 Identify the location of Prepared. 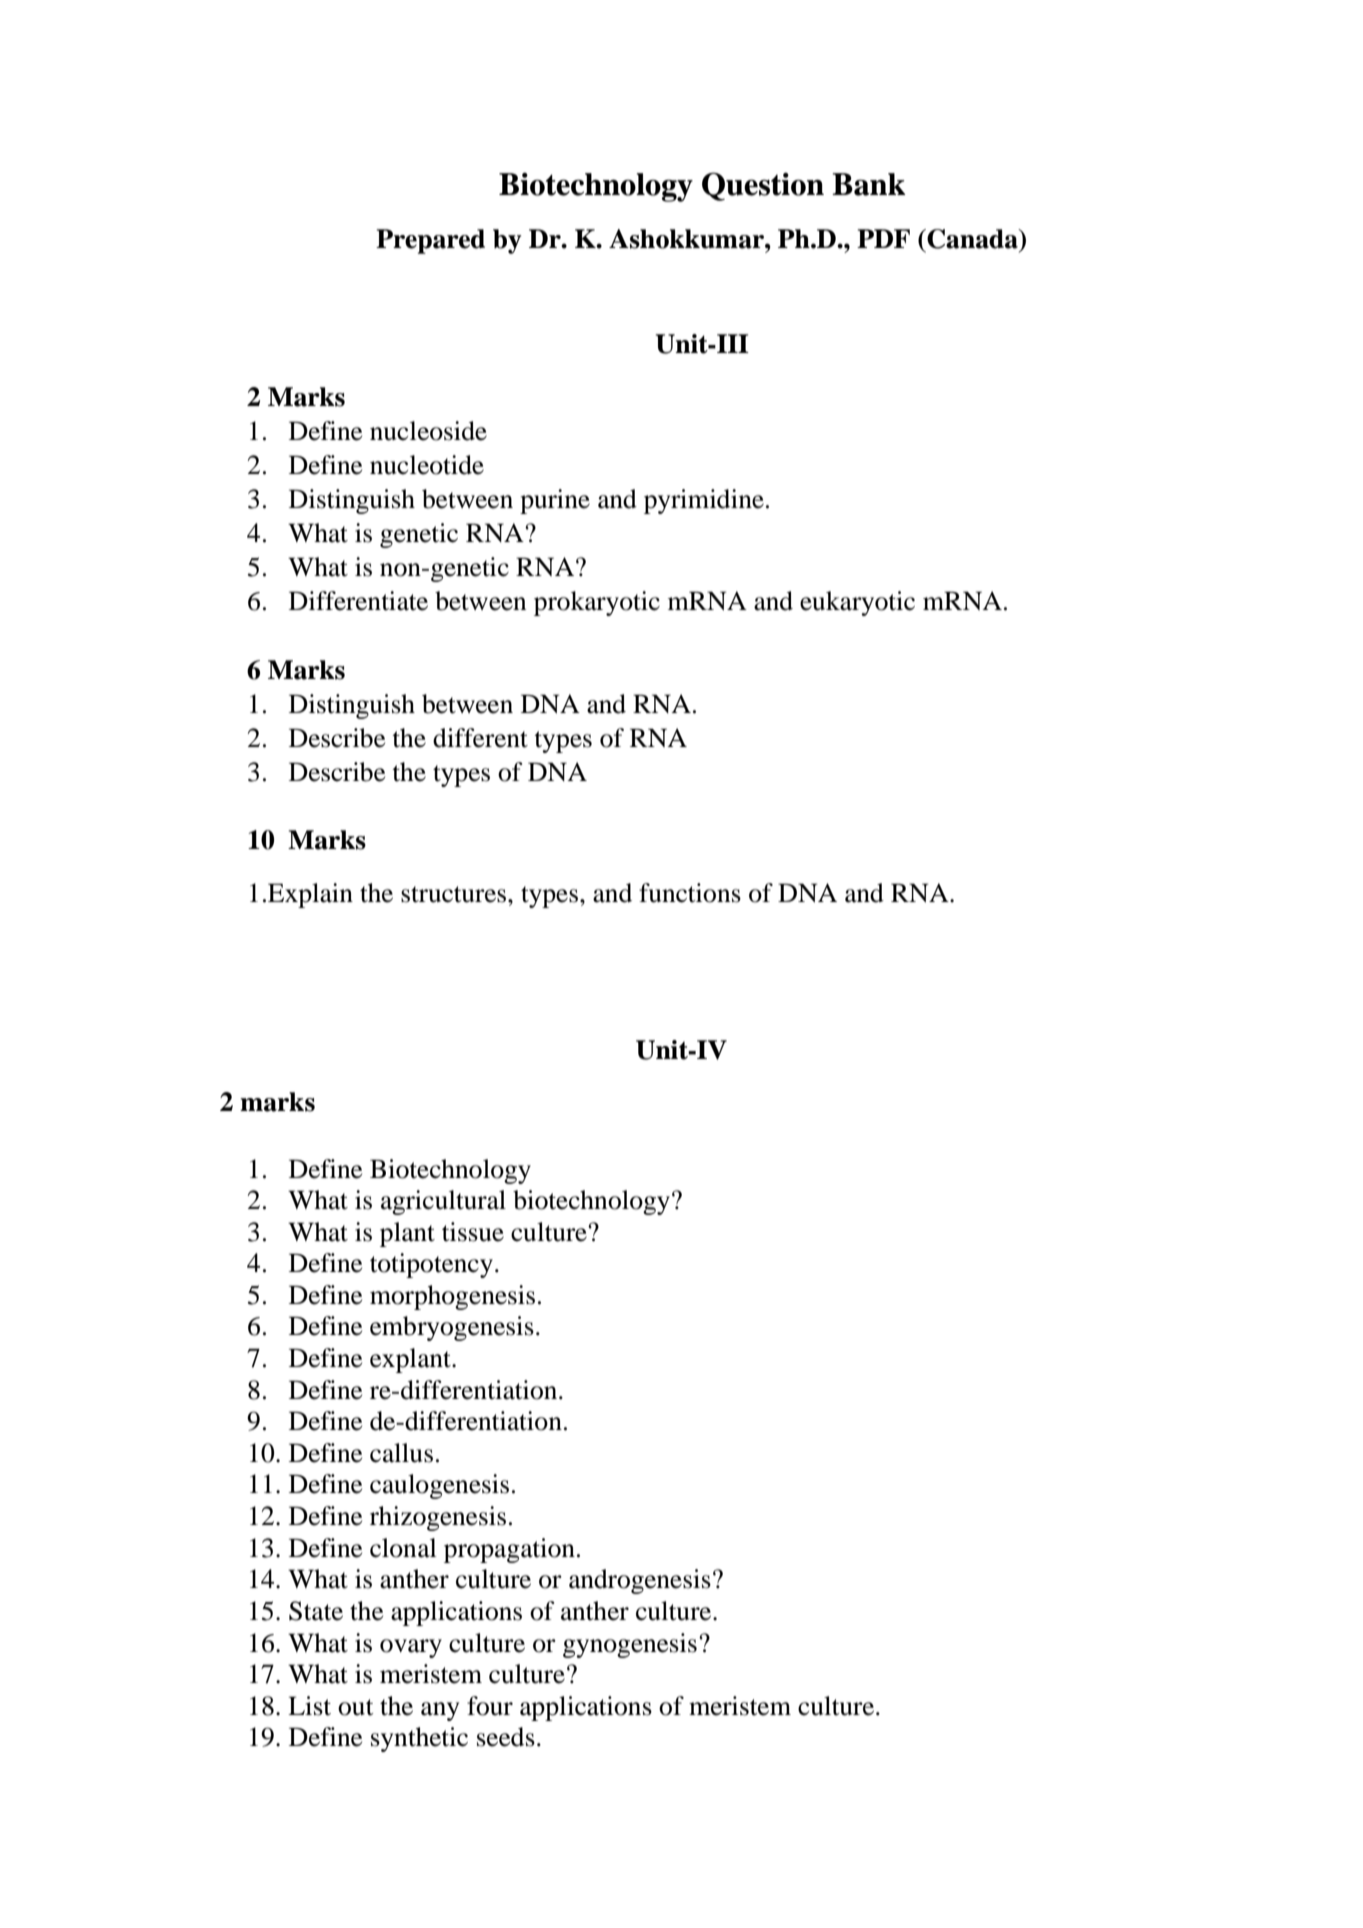
(430, 241).
